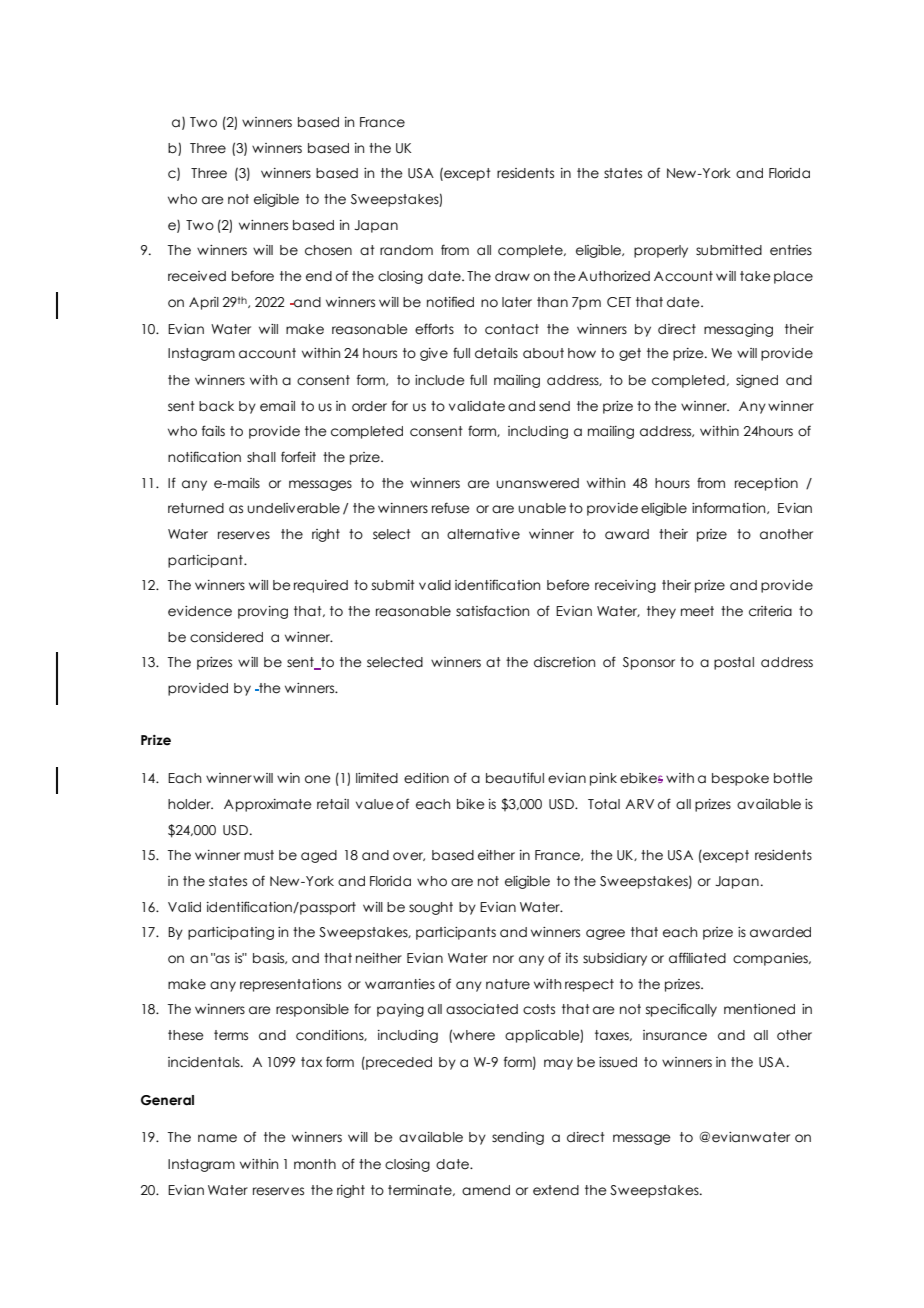 The image size is (924, 1308). I want to click on amend, so click(486, 1190).
